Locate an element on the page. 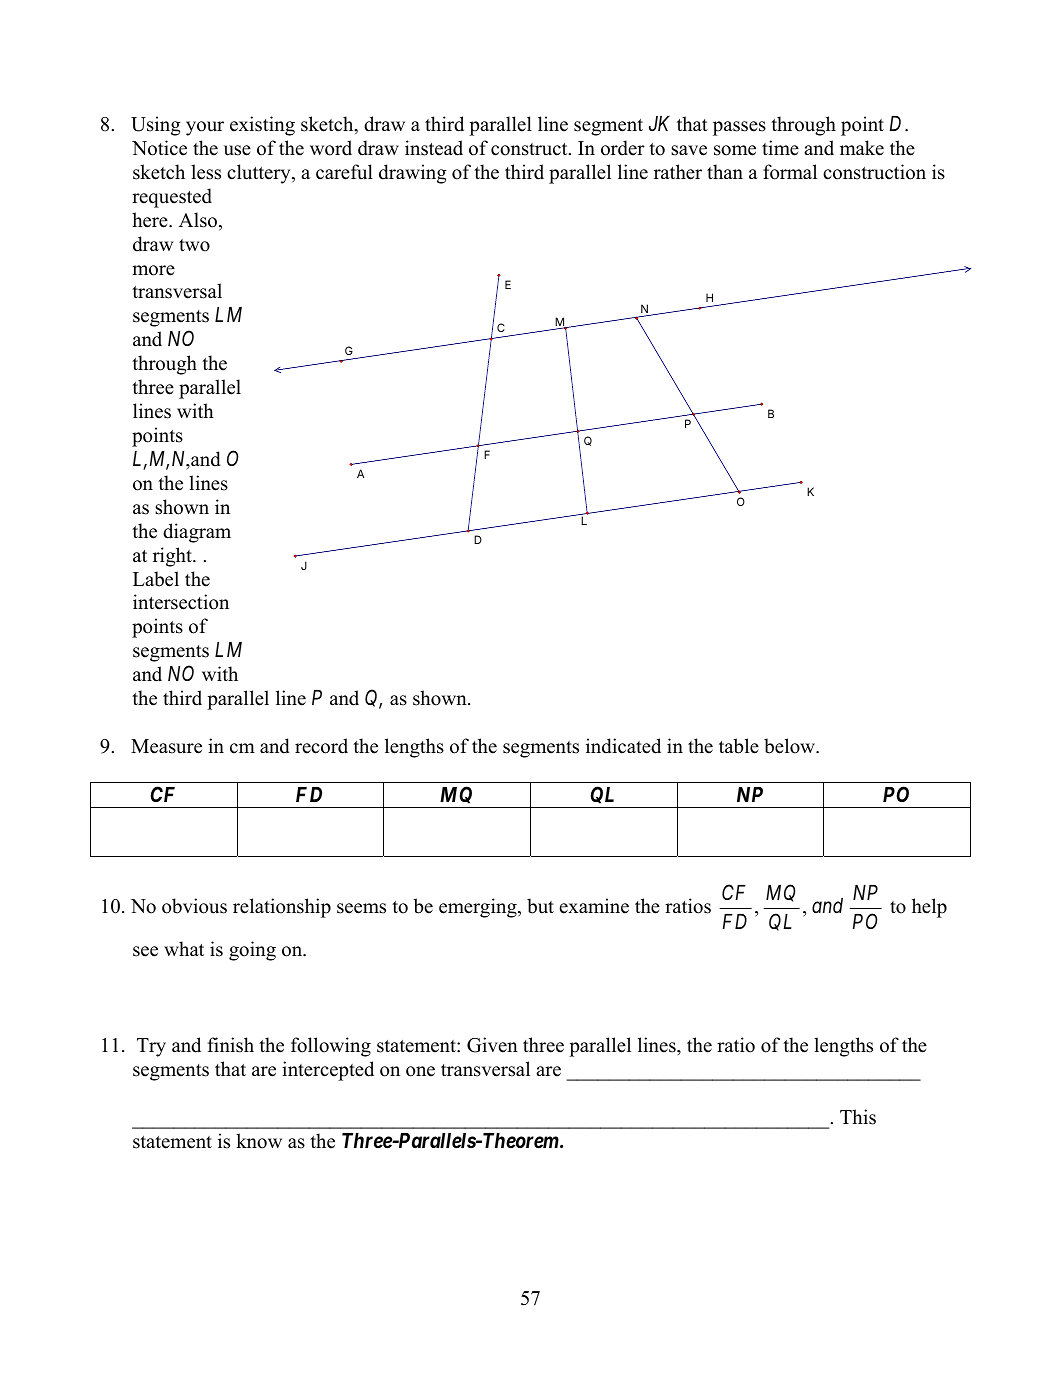 The image size is (1061, 1373). order is located at coordinates (623, 148).
